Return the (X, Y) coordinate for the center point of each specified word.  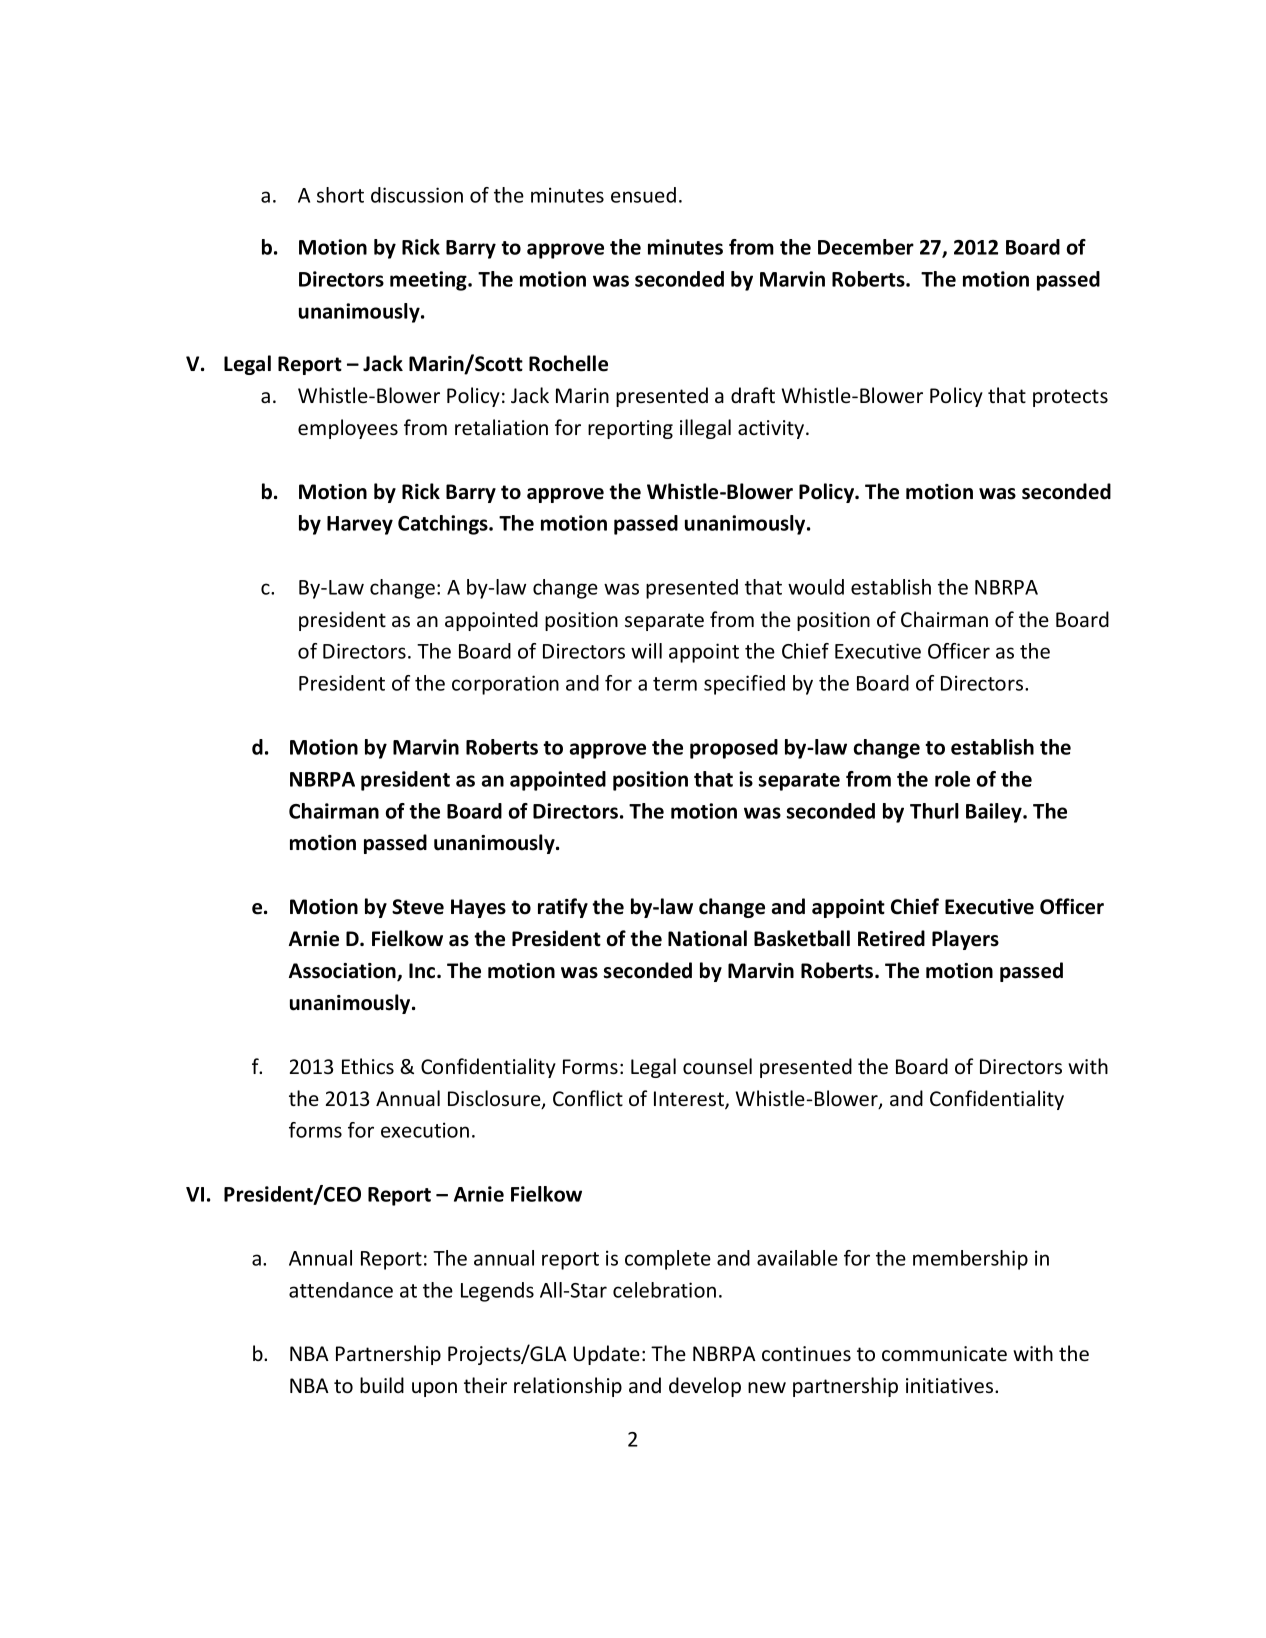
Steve (418, 907)
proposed (734, 749)
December (866, 247)
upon (434, 1389)
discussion (417, 195)
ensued (643, 195)
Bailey (995, 813)
